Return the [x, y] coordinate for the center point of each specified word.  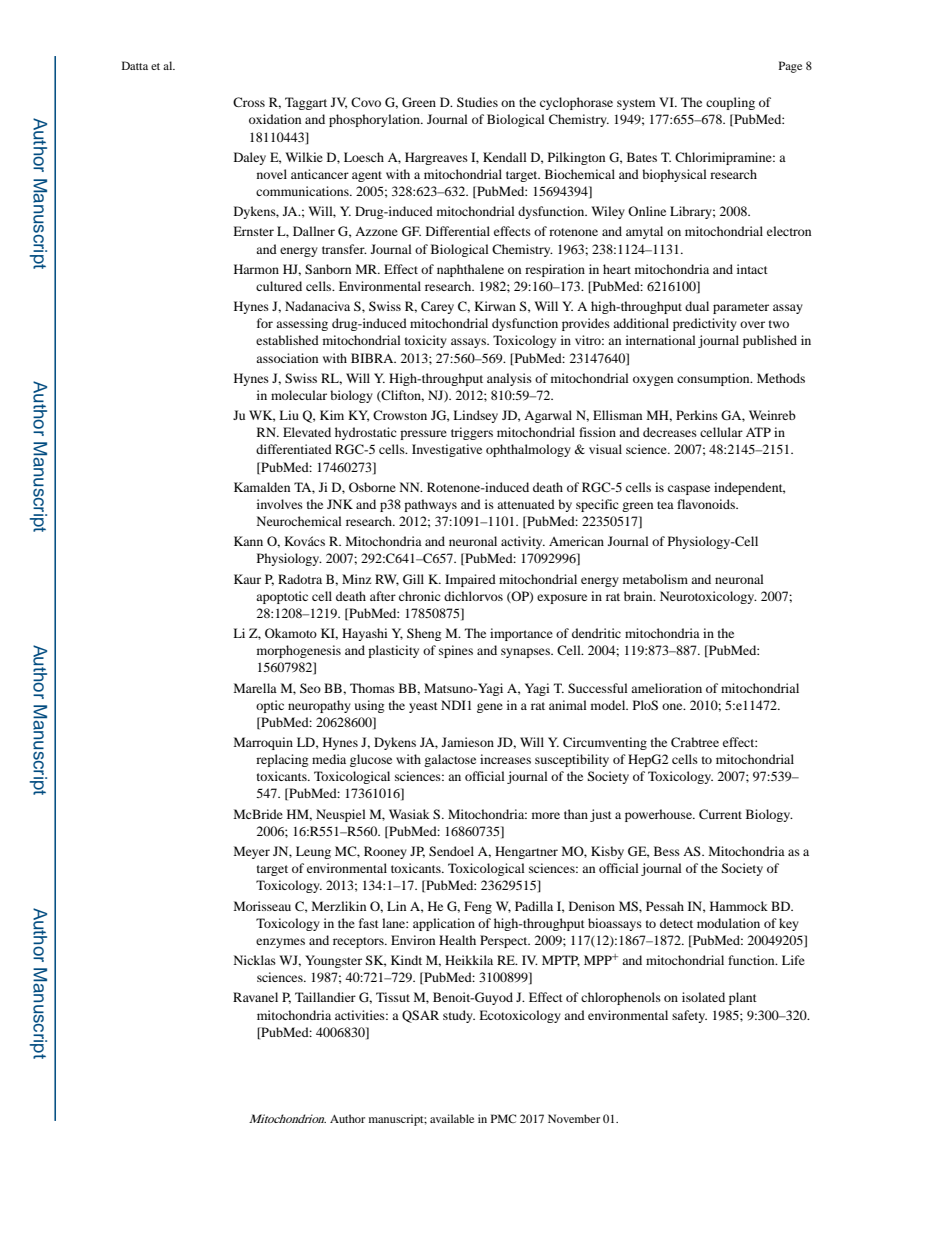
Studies [477, 102]
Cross [249, 102]
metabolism [655, 579]
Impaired [470, 580]
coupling [730, 103]
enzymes [280, 943]
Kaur [247, 579]
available [452, 1118]
